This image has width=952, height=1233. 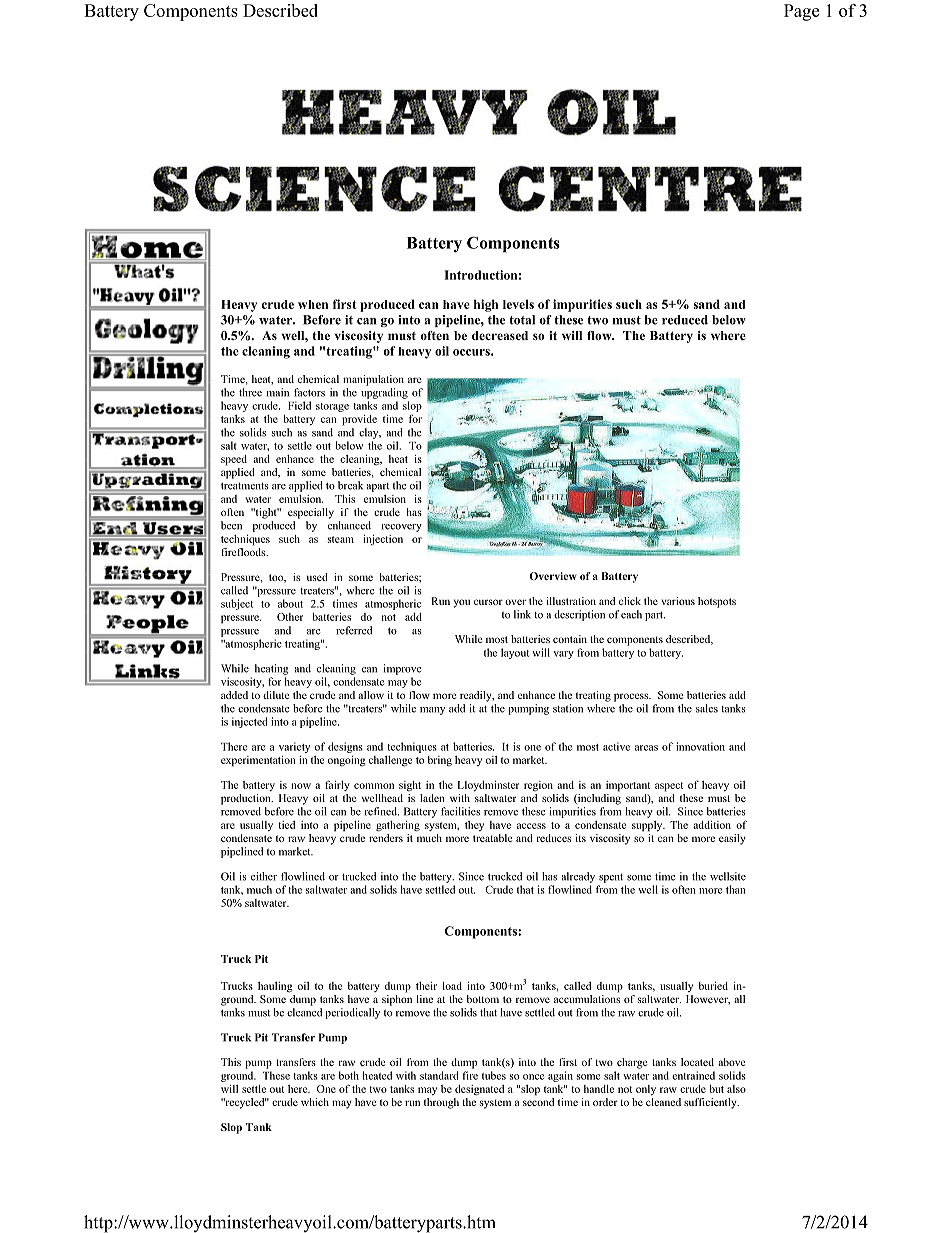 I want to click on dilute, so click(x=276, y=695).
